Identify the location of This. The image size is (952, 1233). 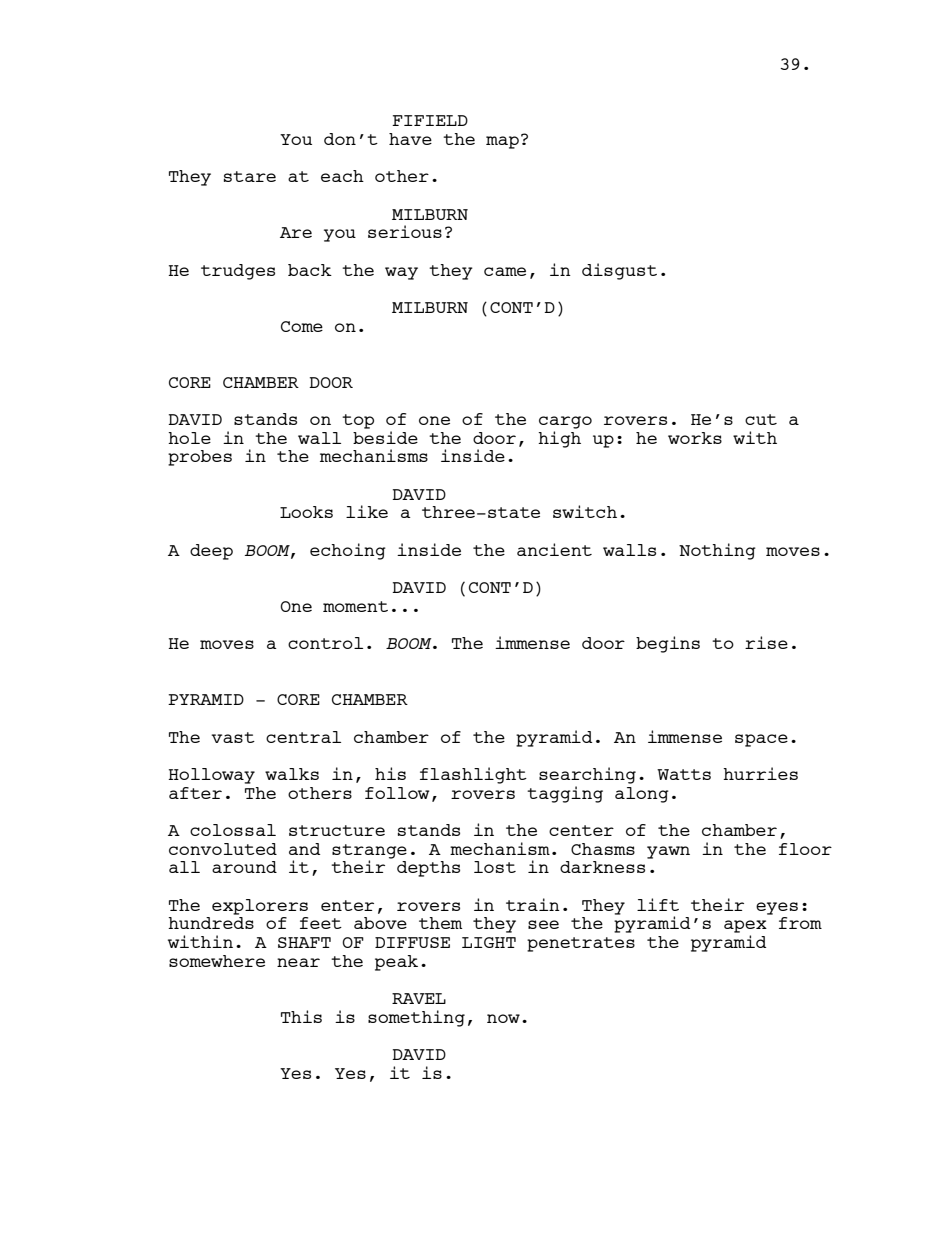
(301, 1016).
